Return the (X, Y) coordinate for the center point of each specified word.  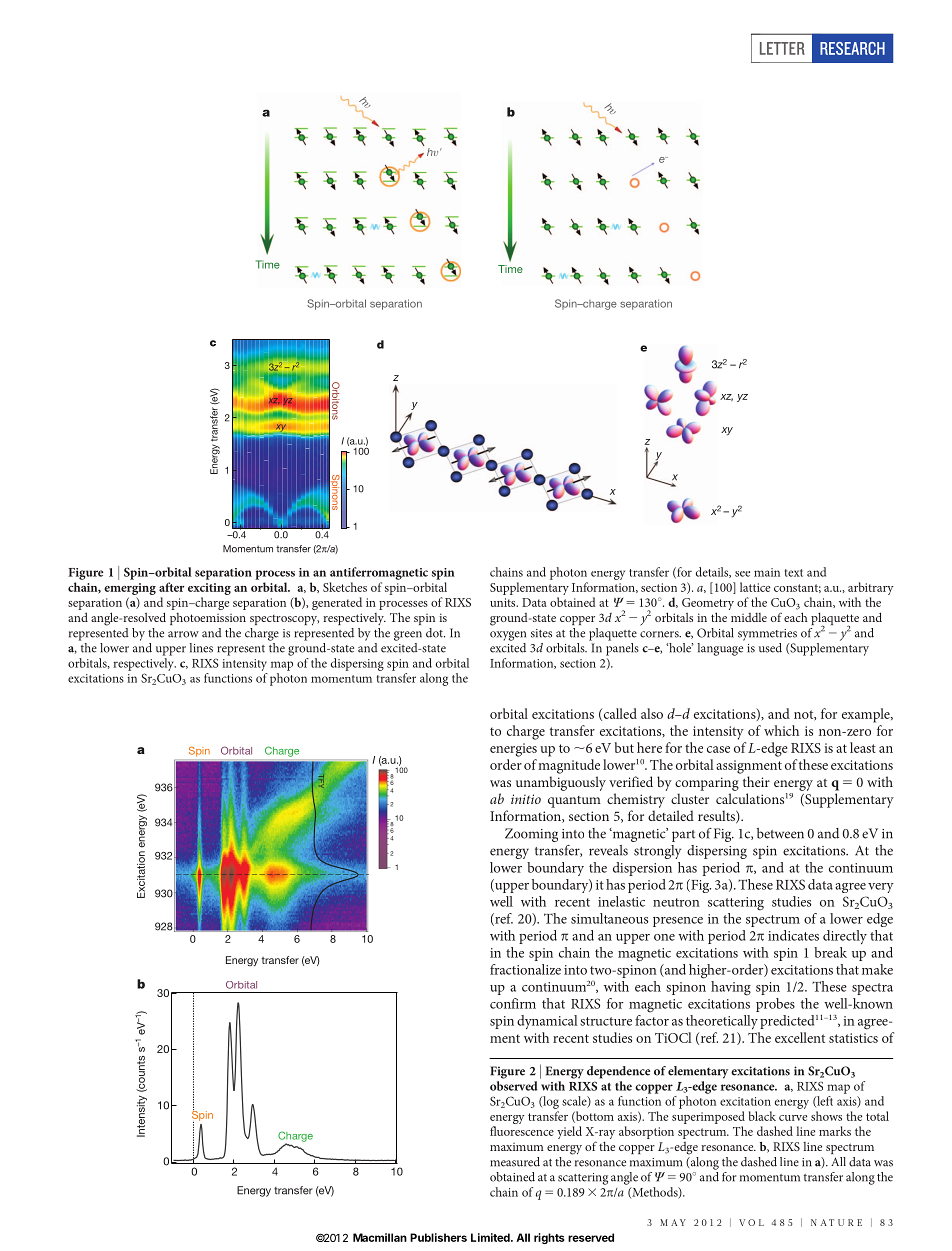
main (767, 572)
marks (835, 1131)
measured (515, 1162)
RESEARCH (852, 48)
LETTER (782, 48)
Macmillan (380, 1237)
